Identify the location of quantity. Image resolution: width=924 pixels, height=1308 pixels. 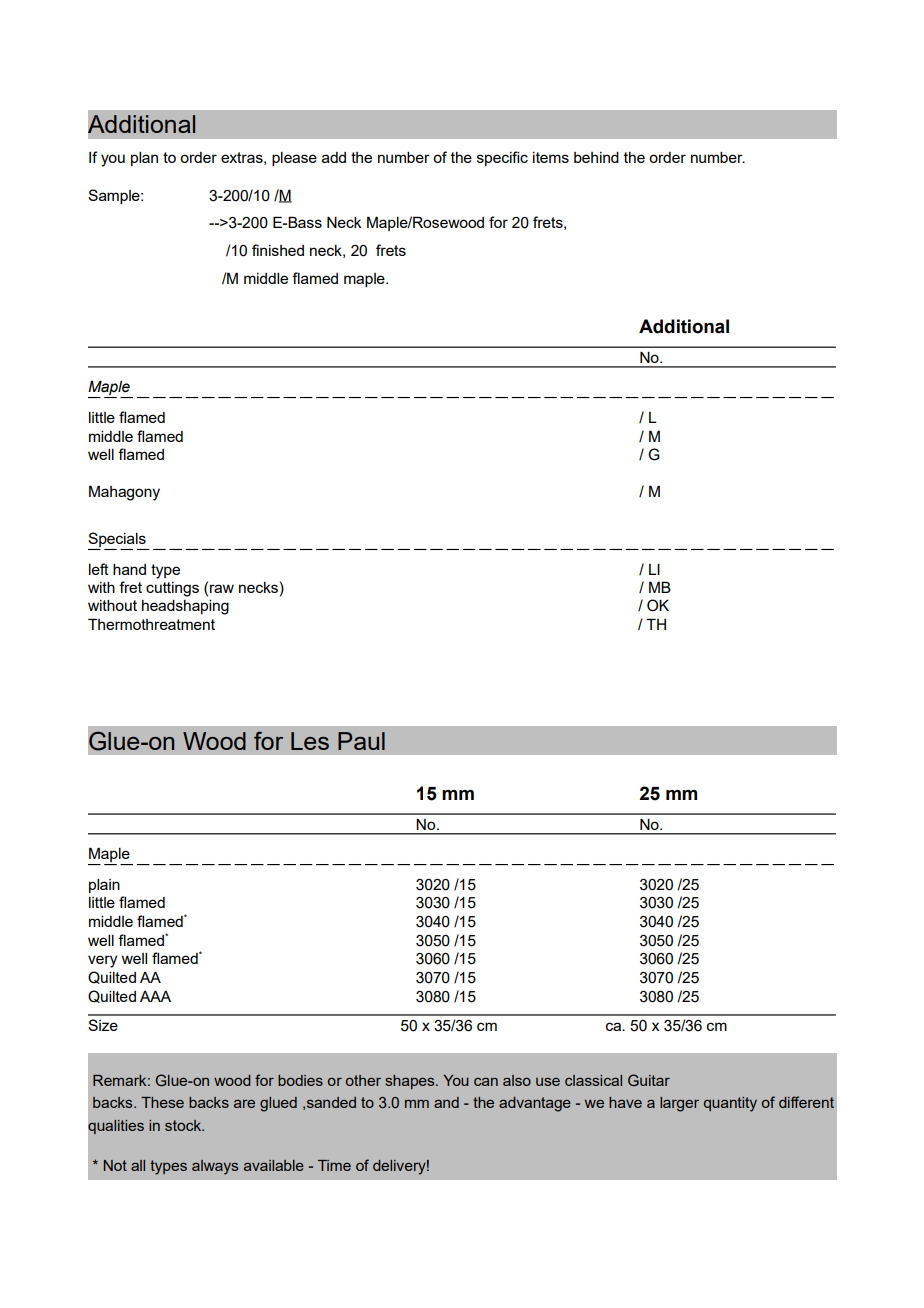
(730, 1104).
